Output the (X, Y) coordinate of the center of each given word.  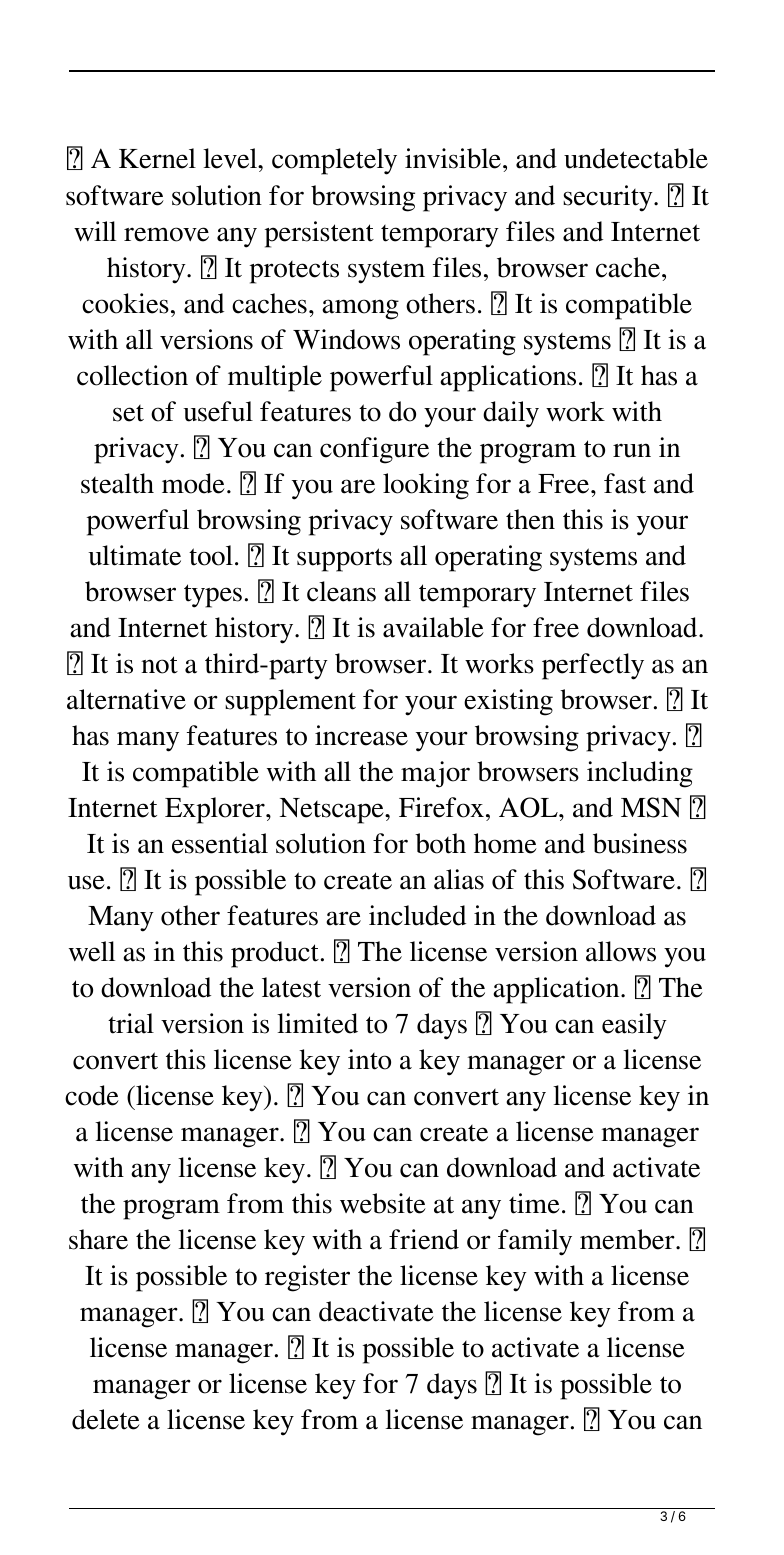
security (609, 198)
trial (131, 1023)
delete (106, 1419)
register (307, 1278)
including (640, 774)
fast (625, 483)
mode (193, 483)
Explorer (216, 810)
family (535, 1242)
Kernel (157, 158)
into (369, 1059)
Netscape (333, 811)
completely (334, 161)
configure (374, 450)
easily (634, 1026)
